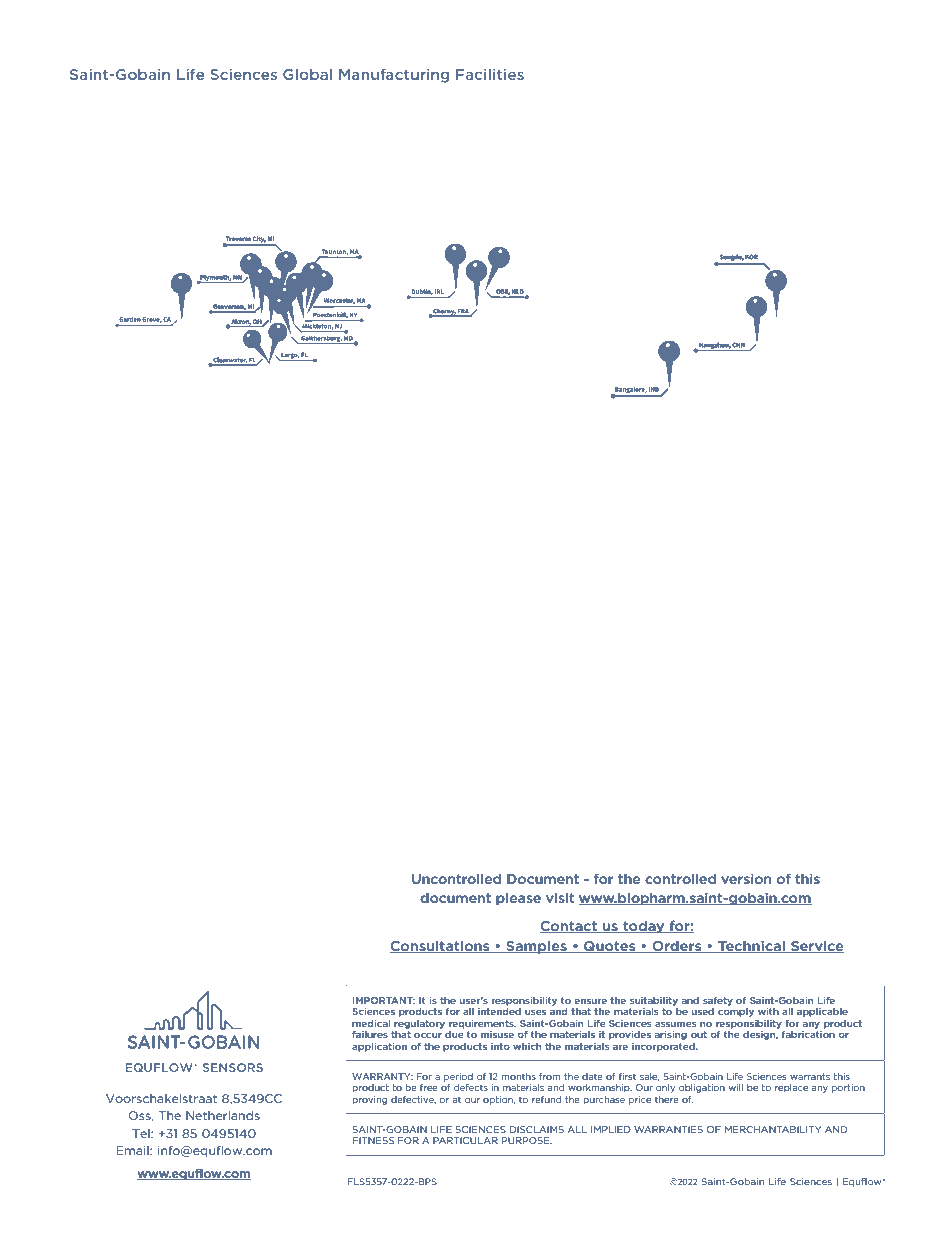  I want to click on MERCHANTABILITY, so click(773, 1129).
